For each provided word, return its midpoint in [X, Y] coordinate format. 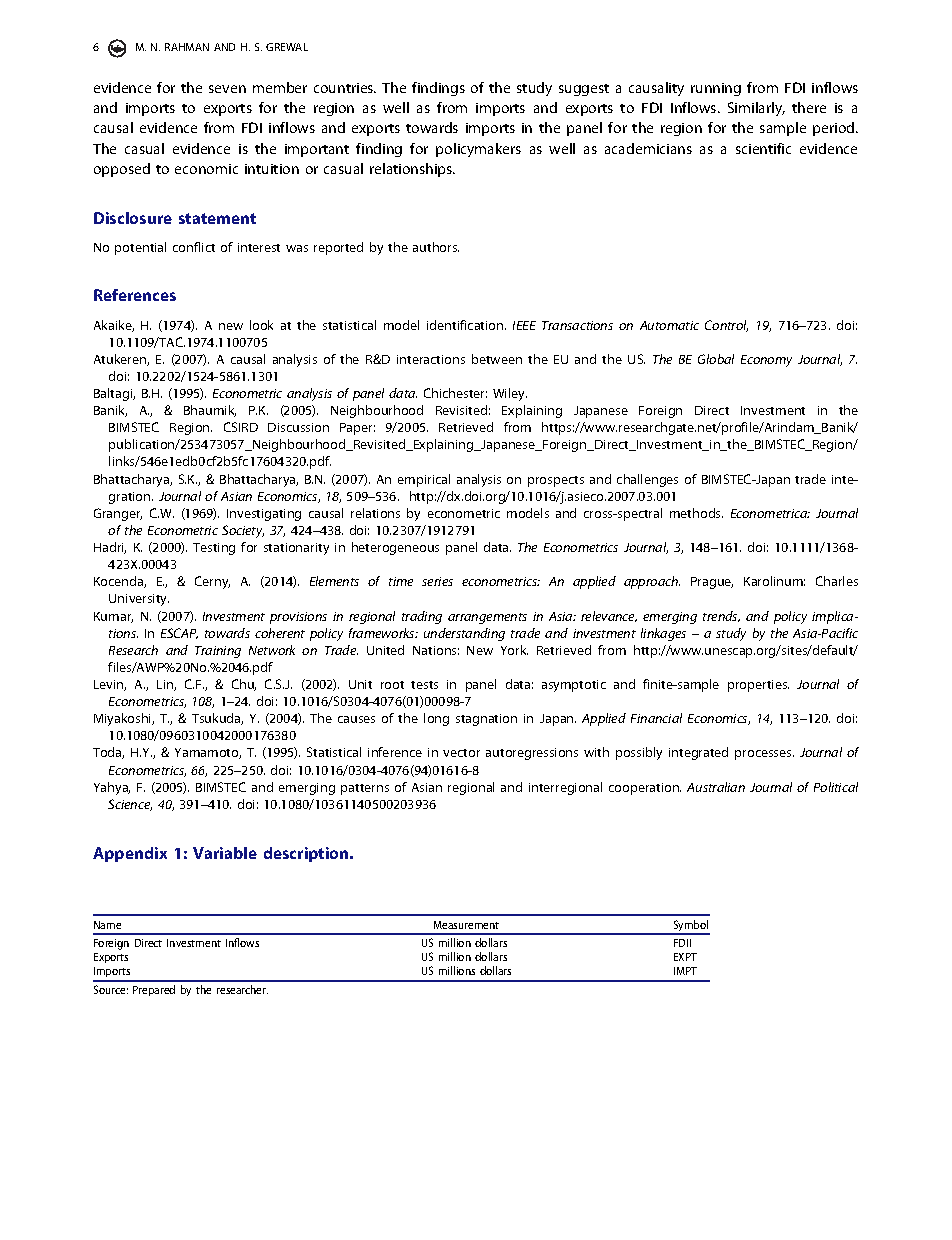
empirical [424, 480]
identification [466, 325]
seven [227, 89]
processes [764, 755]
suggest [584, 90]
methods [696, 513]
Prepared [154, 990]
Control [726, 326]
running [716, 89]
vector [461, 753]
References [135, 295]
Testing [214, 549]
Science [130, 805]
